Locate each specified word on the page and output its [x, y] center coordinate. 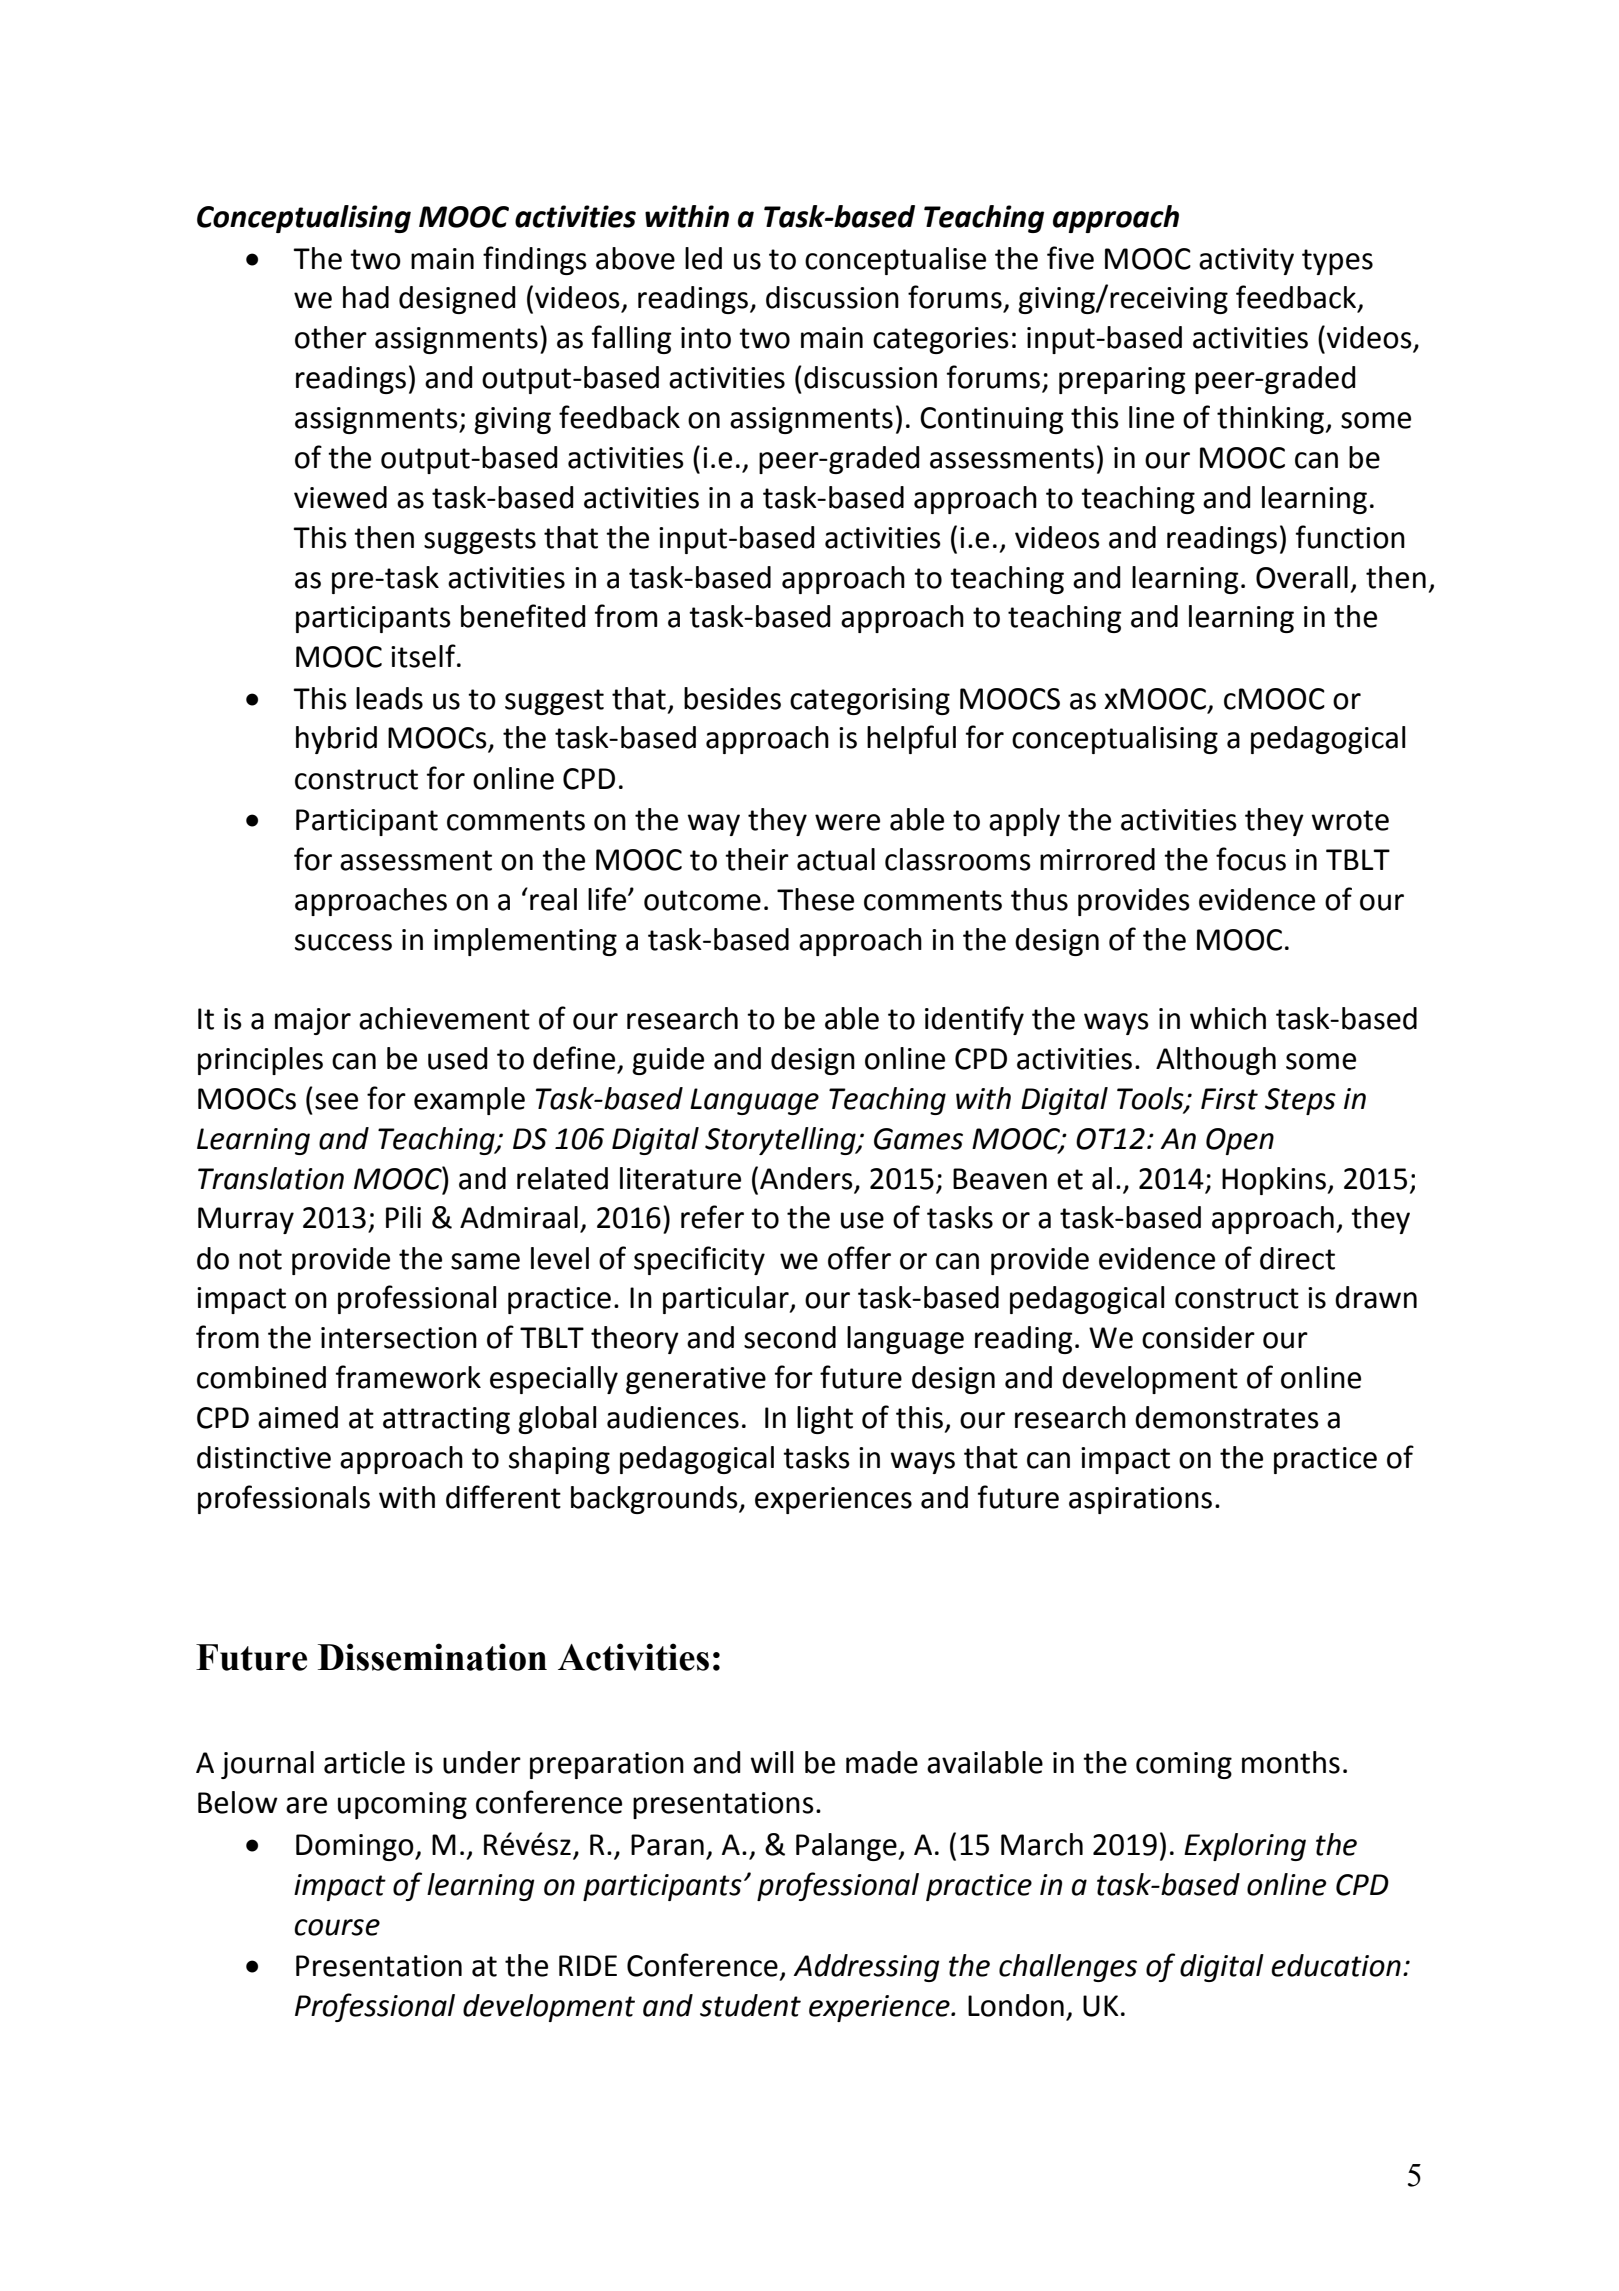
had [366, 297]
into [706, 338]
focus [1251, 859]
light [825, 1420]
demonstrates [1227, 1417]
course [337, 1927]
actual [836, 859]
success [343, 942]
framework [408, 1377]
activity [1246, 261]
